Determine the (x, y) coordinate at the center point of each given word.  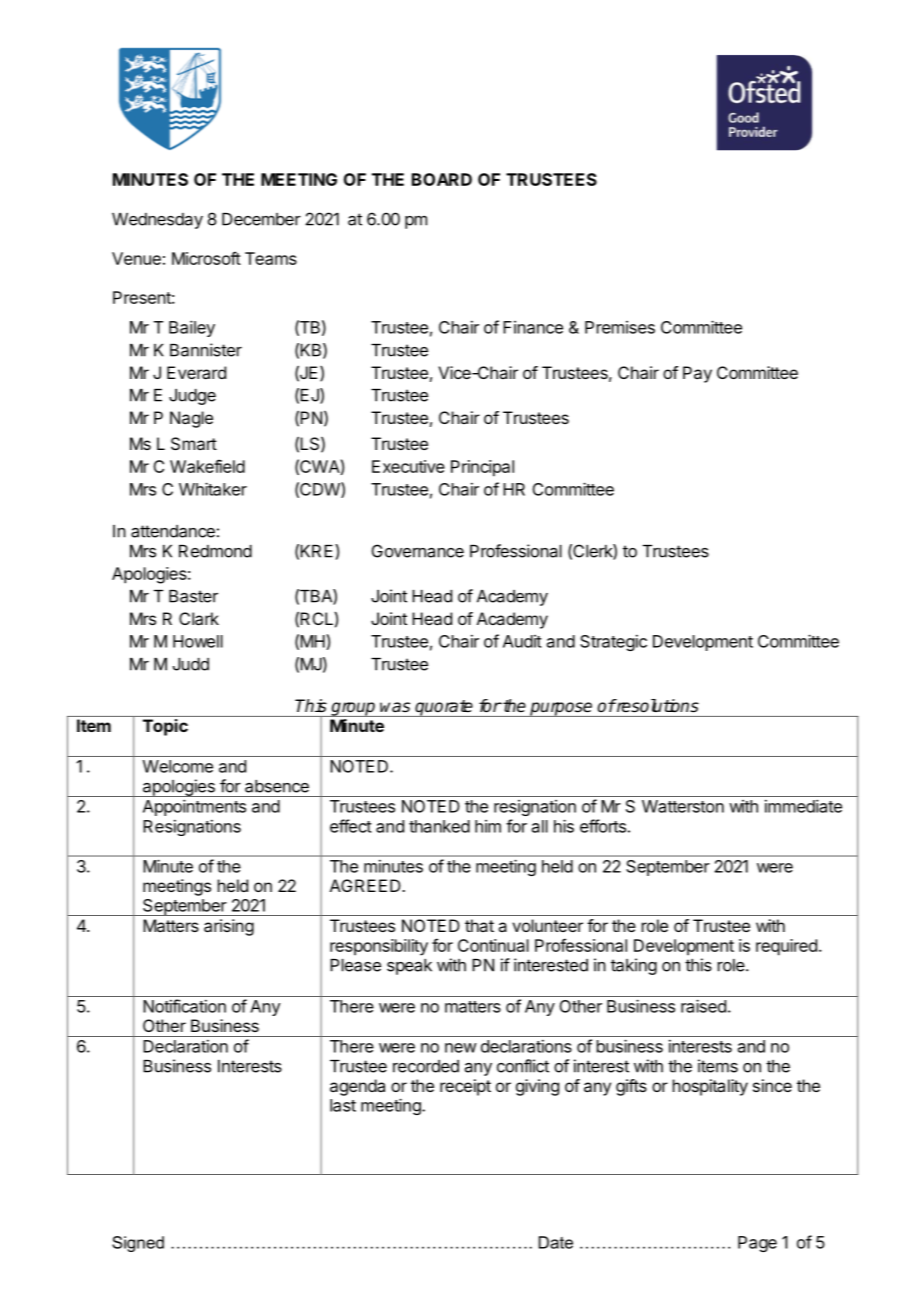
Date (556, 1242)
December (261, 219)
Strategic (613, 643)
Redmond (215, 551)
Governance (418, 551)
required (786, 947)
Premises (620, 327)
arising (229, 927)
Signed (138, 1244)
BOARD (442, 179)
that (479, 925)
